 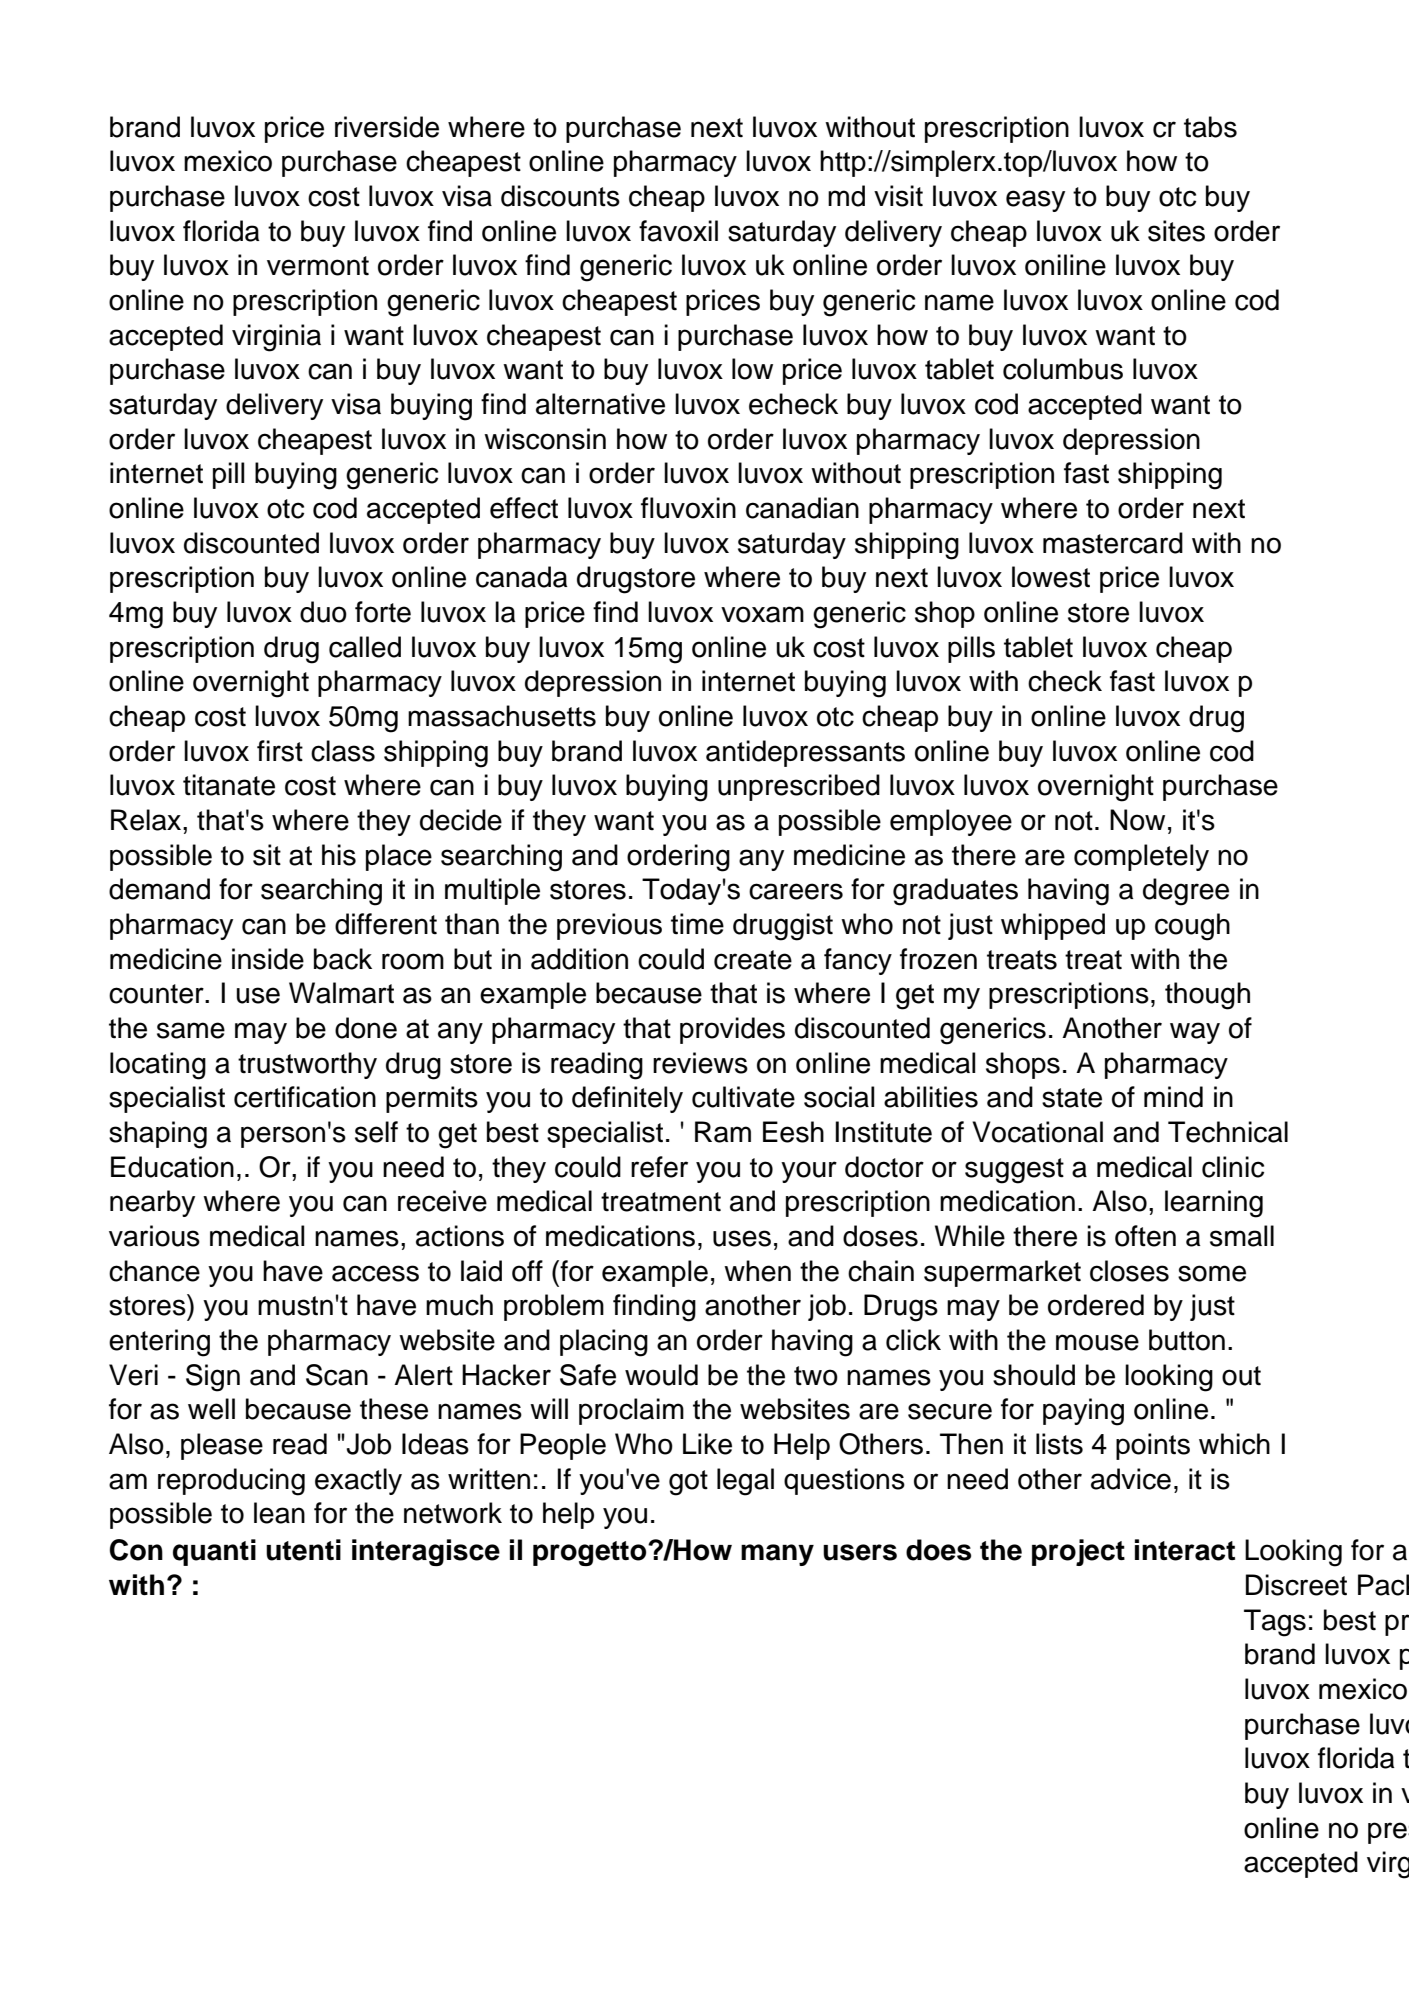 What do you see at coordinates (172, 1167) in the screenshot?
I see `Education` at bounding box center [172, 1167].
